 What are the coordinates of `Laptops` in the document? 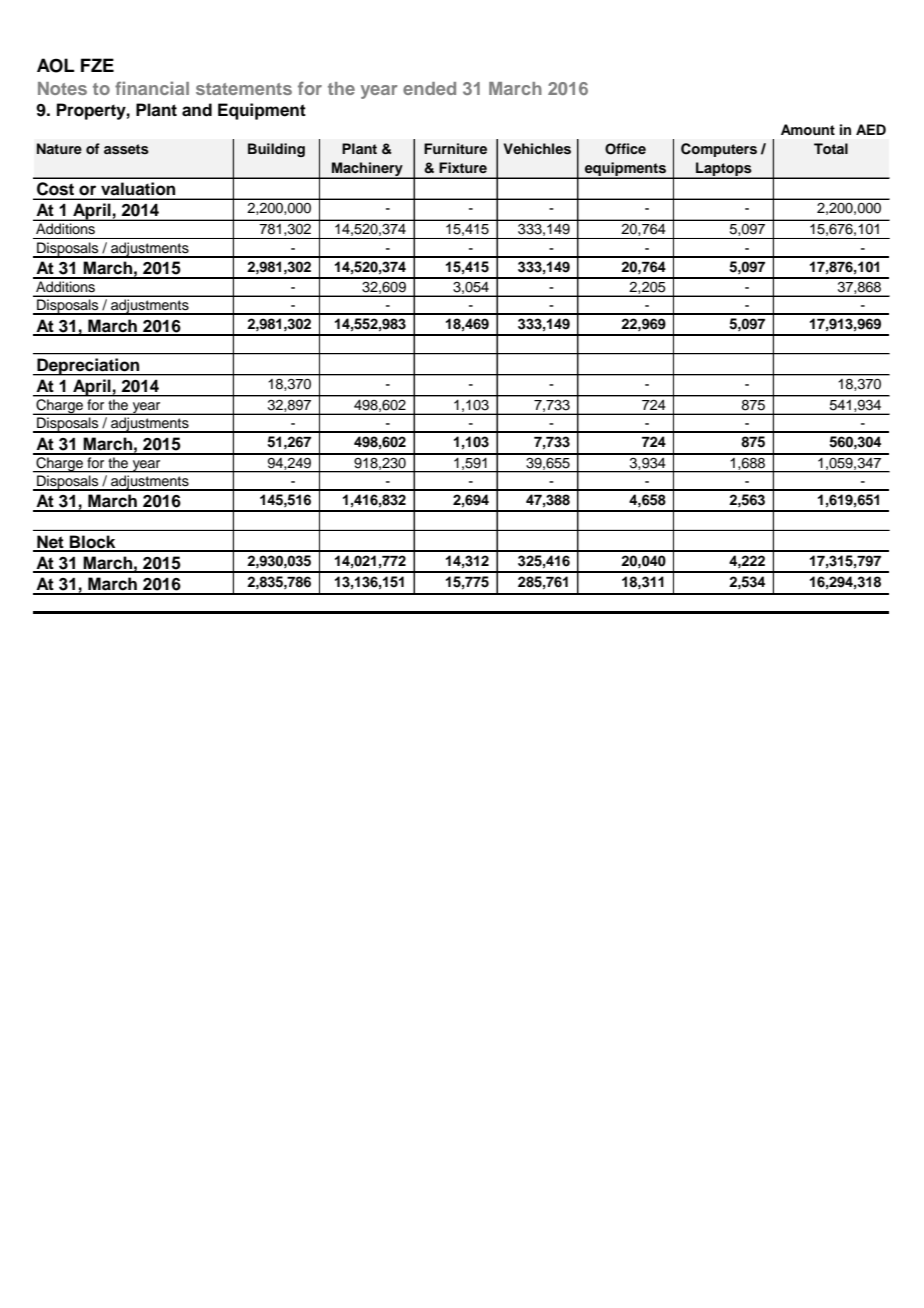 It's located at (724, 170).
